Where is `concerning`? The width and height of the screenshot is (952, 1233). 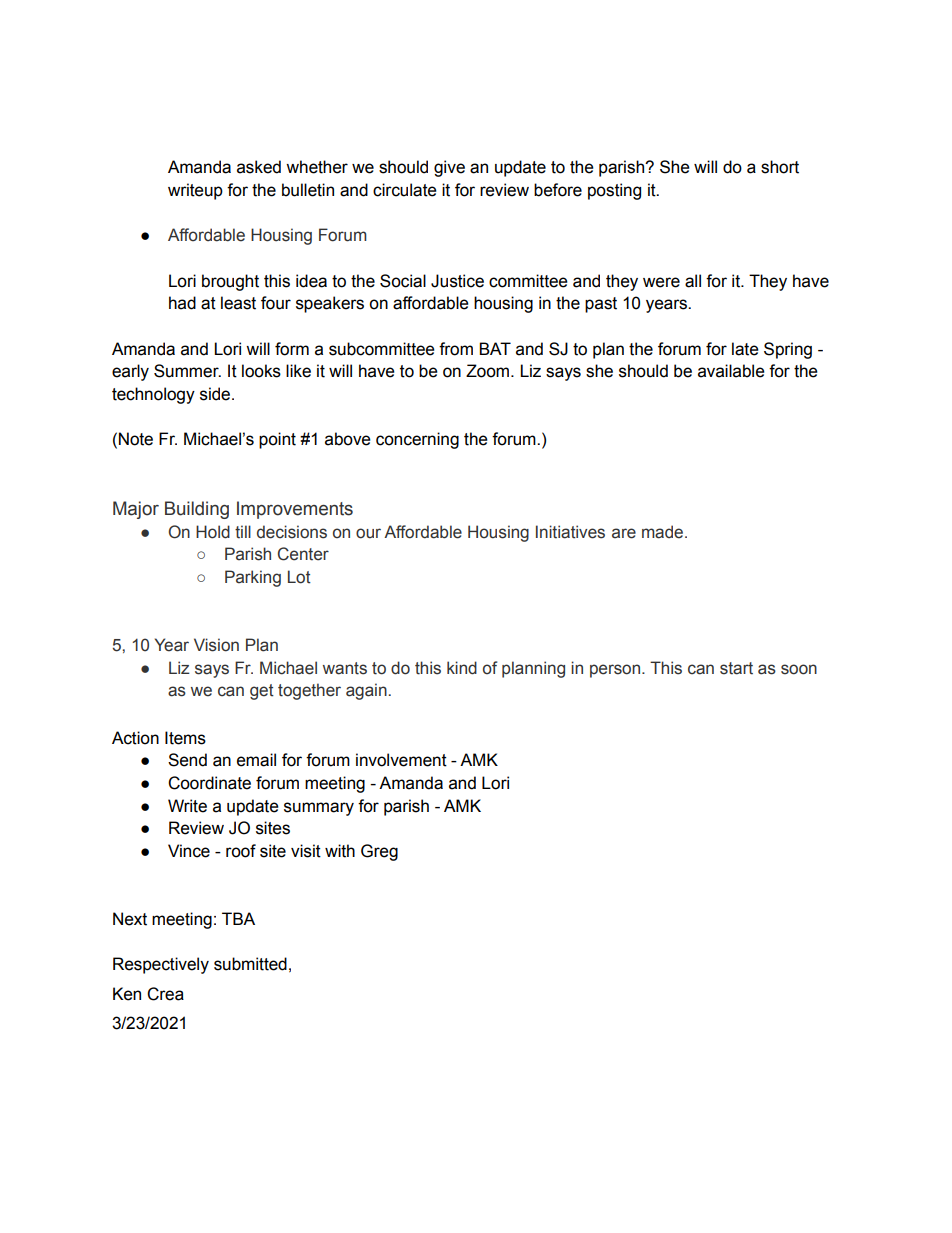 concerning is located at coordinates (417, 440).
